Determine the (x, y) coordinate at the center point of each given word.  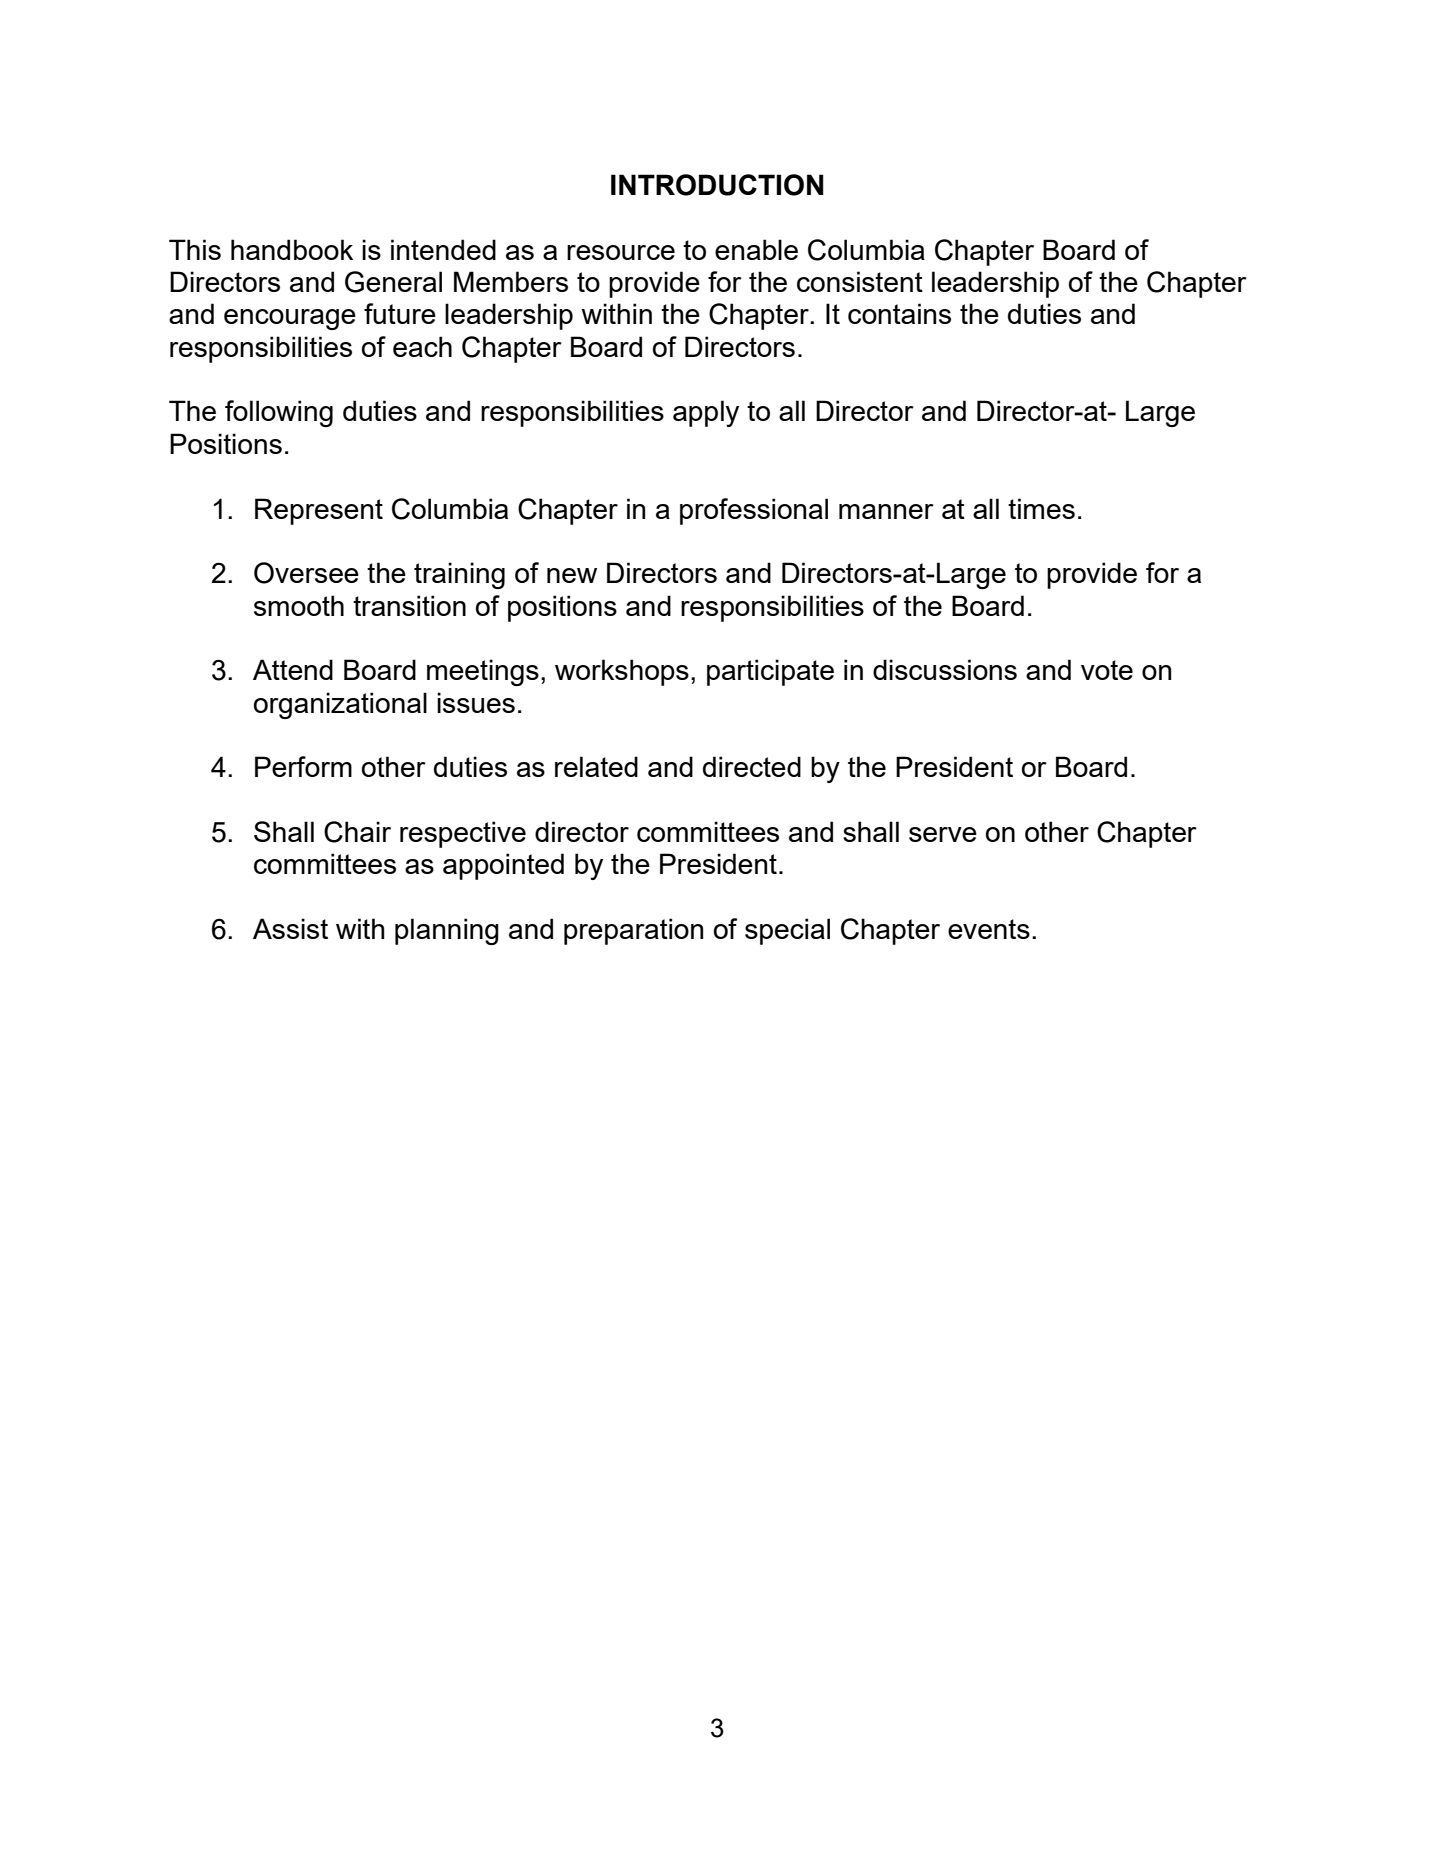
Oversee (306, 573)
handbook (292, 249)
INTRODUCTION (717, 185)
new (572, 575)
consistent (860, 281)
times (1041, 508)
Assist (290, 928)
